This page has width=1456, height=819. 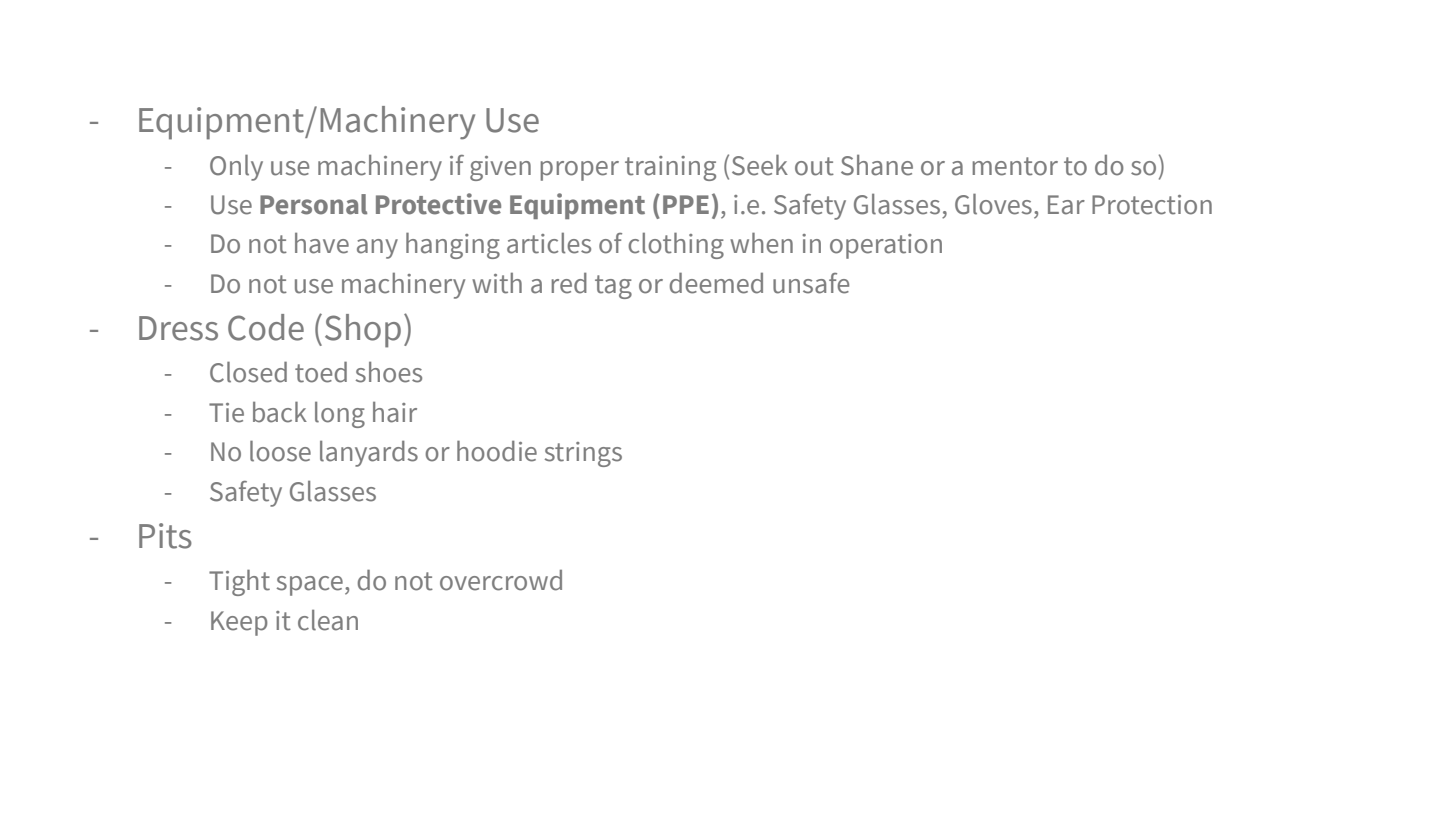 I want to click on strings, so click(x=583, y=454).
